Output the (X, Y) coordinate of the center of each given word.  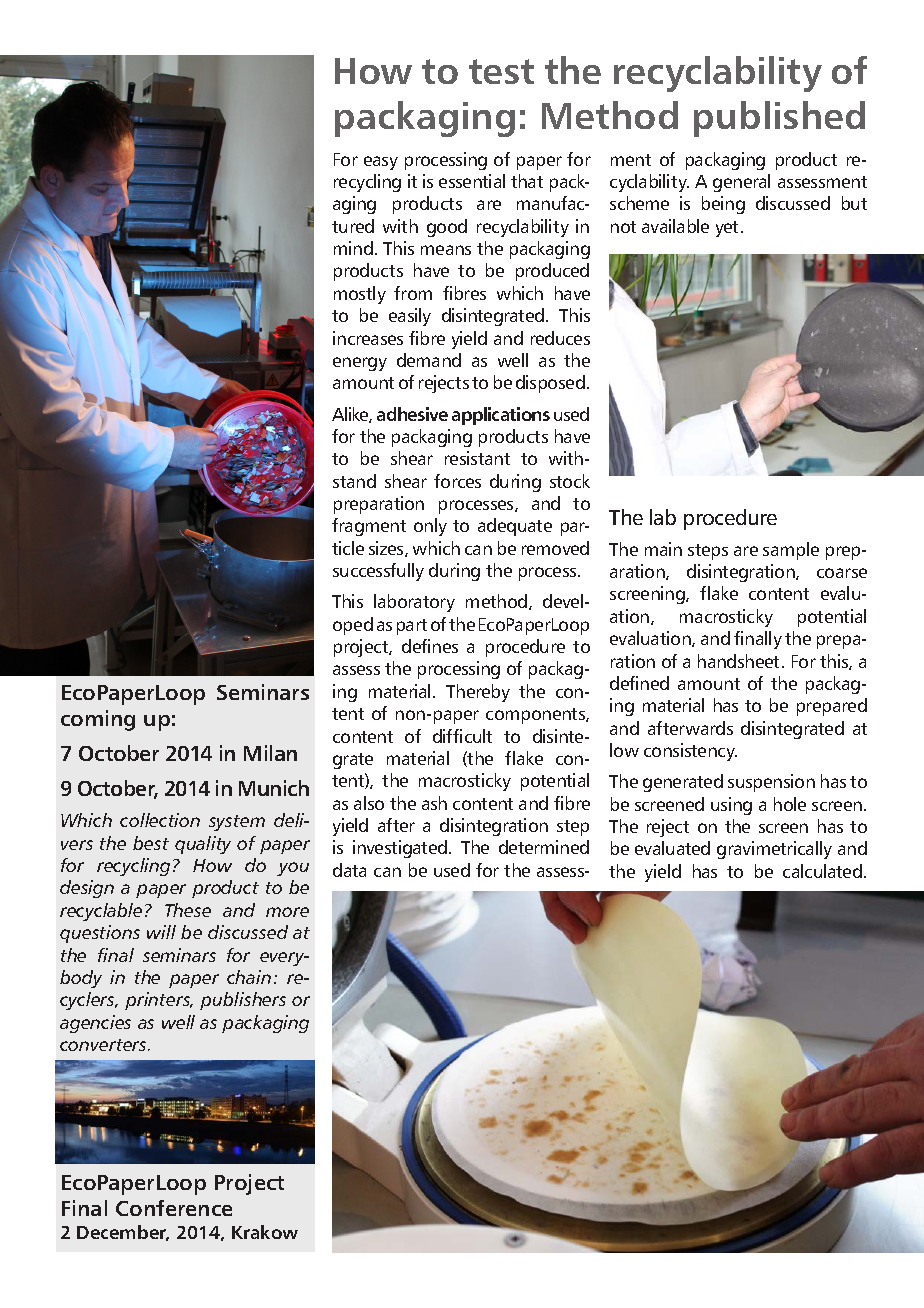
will (161, 932)
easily (410, 317)
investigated (401, 849)
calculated (822, 871)
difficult (462, 736)
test (501, 71)
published (779, 119)
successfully (378, 572)
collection (160, 820)
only (430, 527)
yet (729, 229)
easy (381, 163)
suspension (771, 783)
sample (791, 551)
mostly (360, 295)
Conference (174, 1208)
